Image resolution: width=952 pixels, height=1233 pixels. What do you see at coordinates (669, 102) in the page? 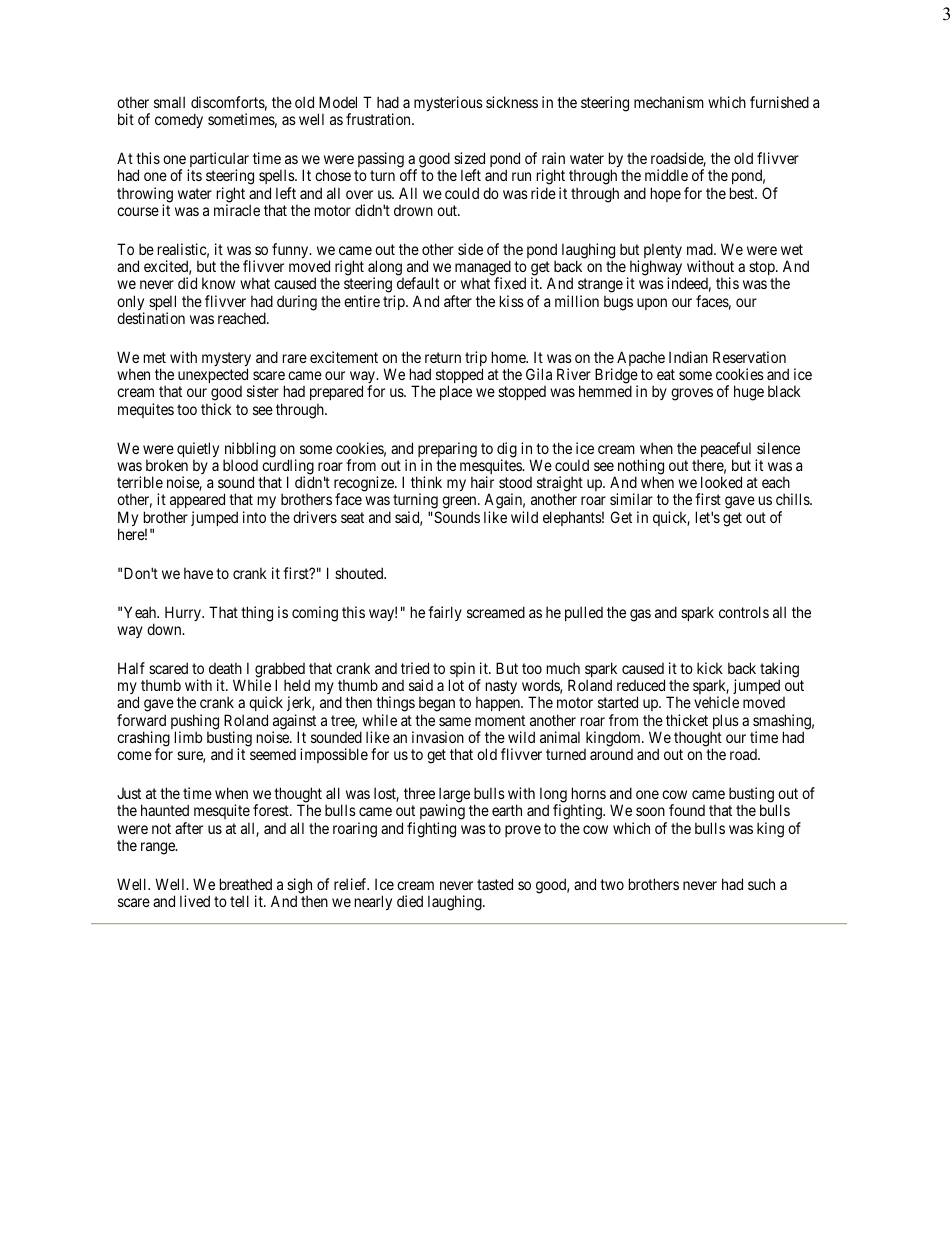
I see `mechanism` at bounding box center [669, 102].
